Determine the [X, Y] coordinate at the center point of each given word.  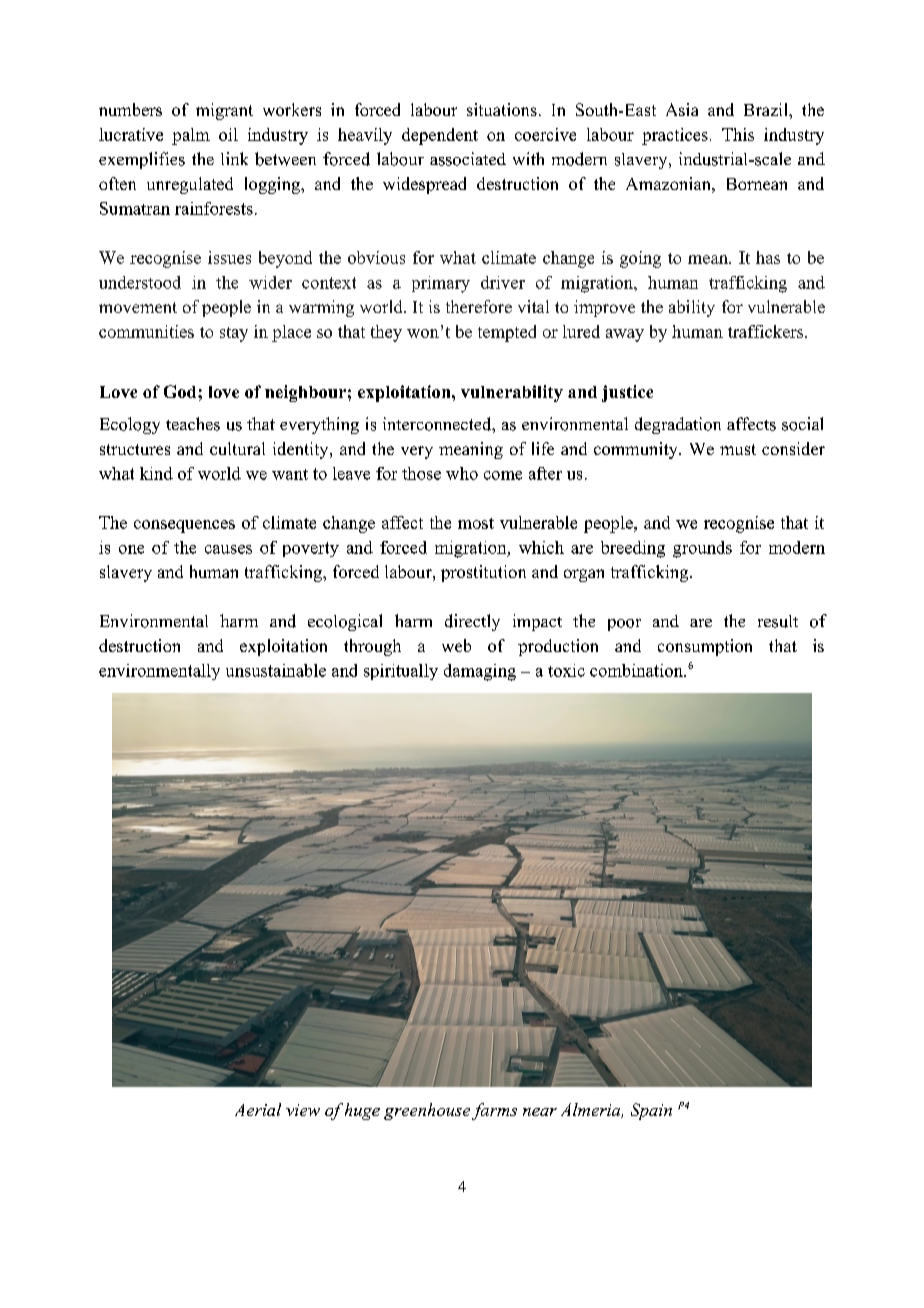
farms [494, 1111]
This [738, 134]
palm [191, 136]
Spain [651, 1111]
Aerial [258, 1109]
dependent [440, 136]
